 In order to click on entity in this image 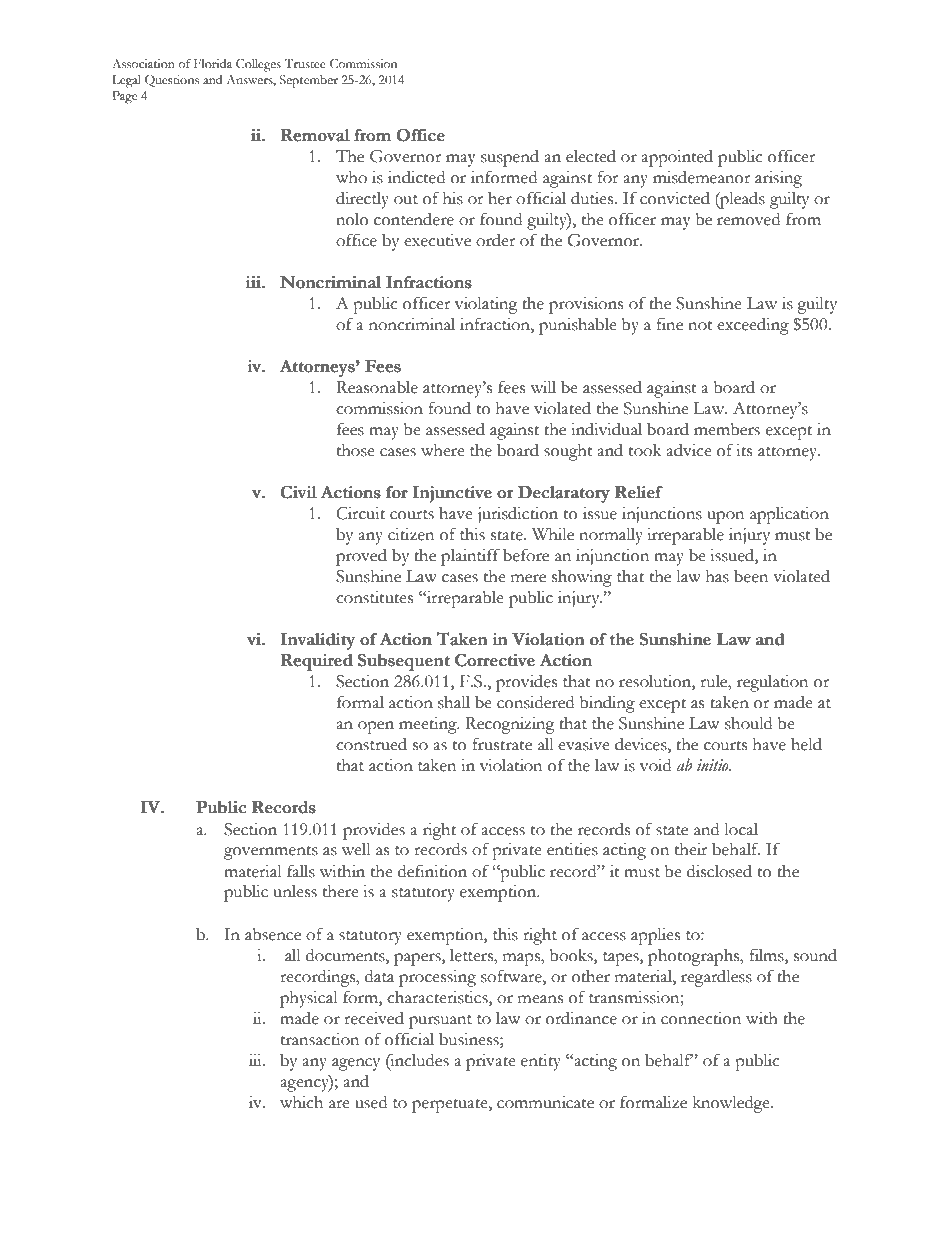, I will do `click(541, 1062)`.
